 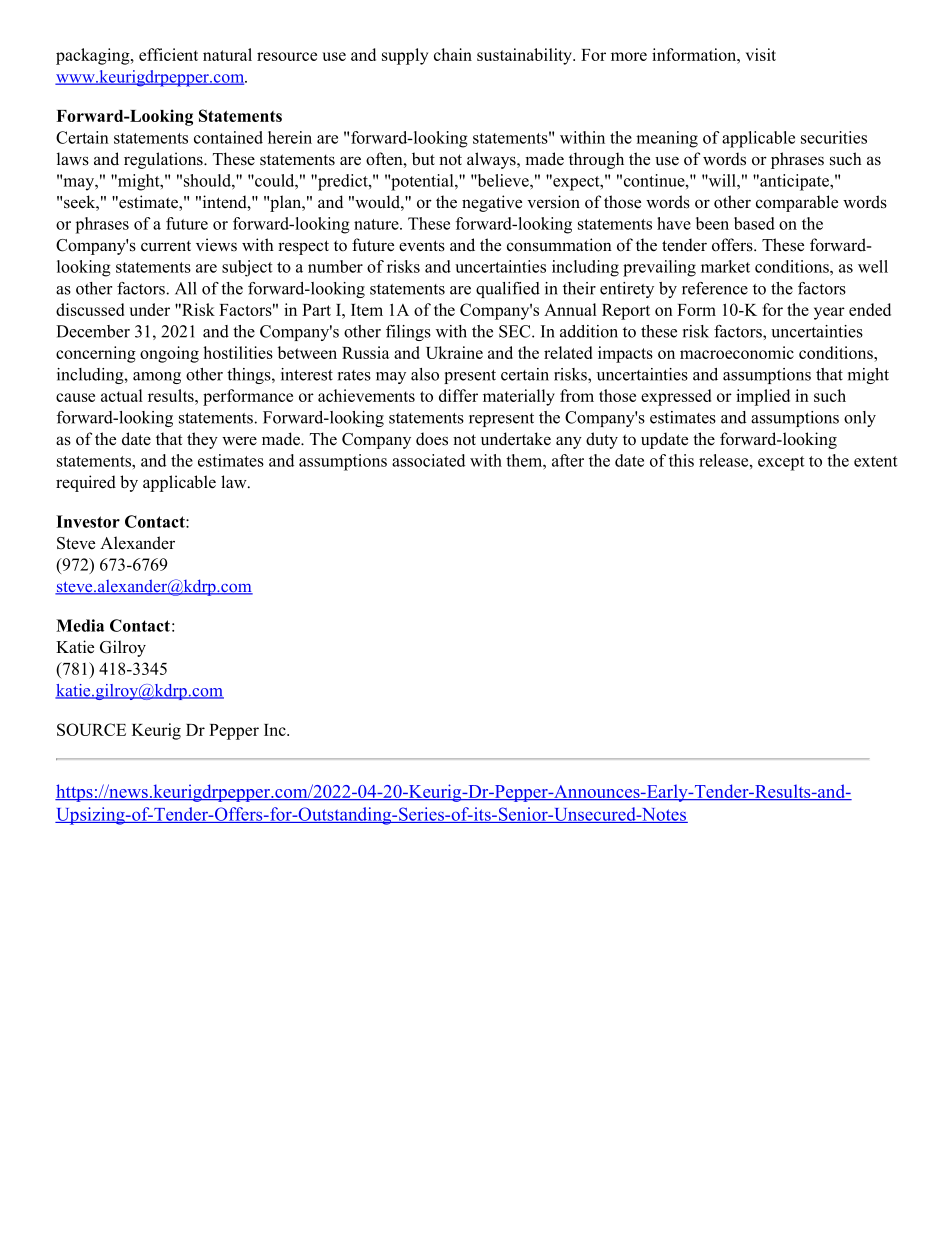 What do you see at coordinates (453, 54) in the document?
I see `chain` at bounding box center [453, 54].
